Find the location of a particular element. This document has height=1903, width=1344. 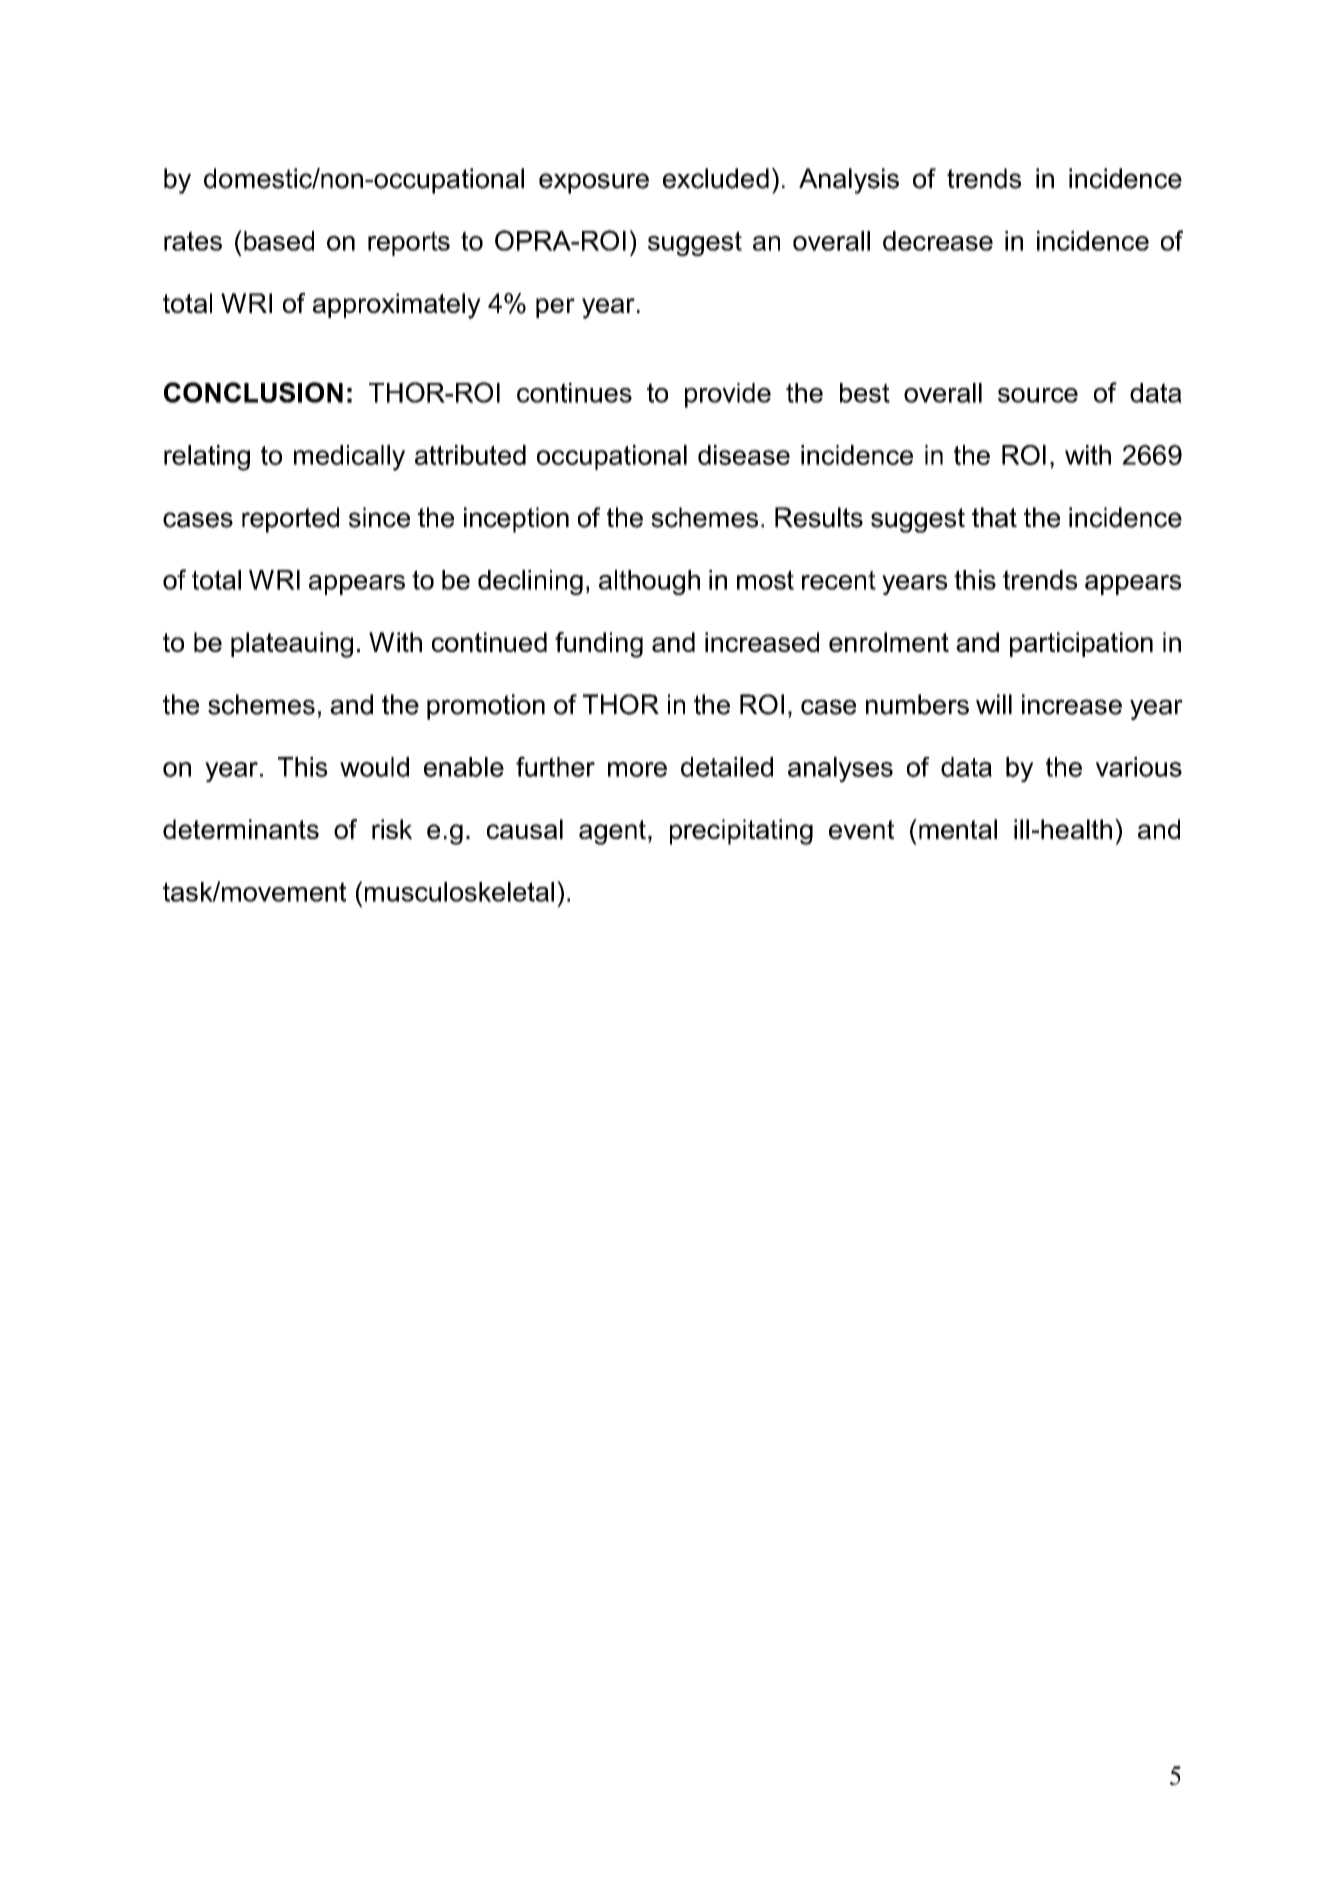

excluded is located at coordinates (716, 178).
